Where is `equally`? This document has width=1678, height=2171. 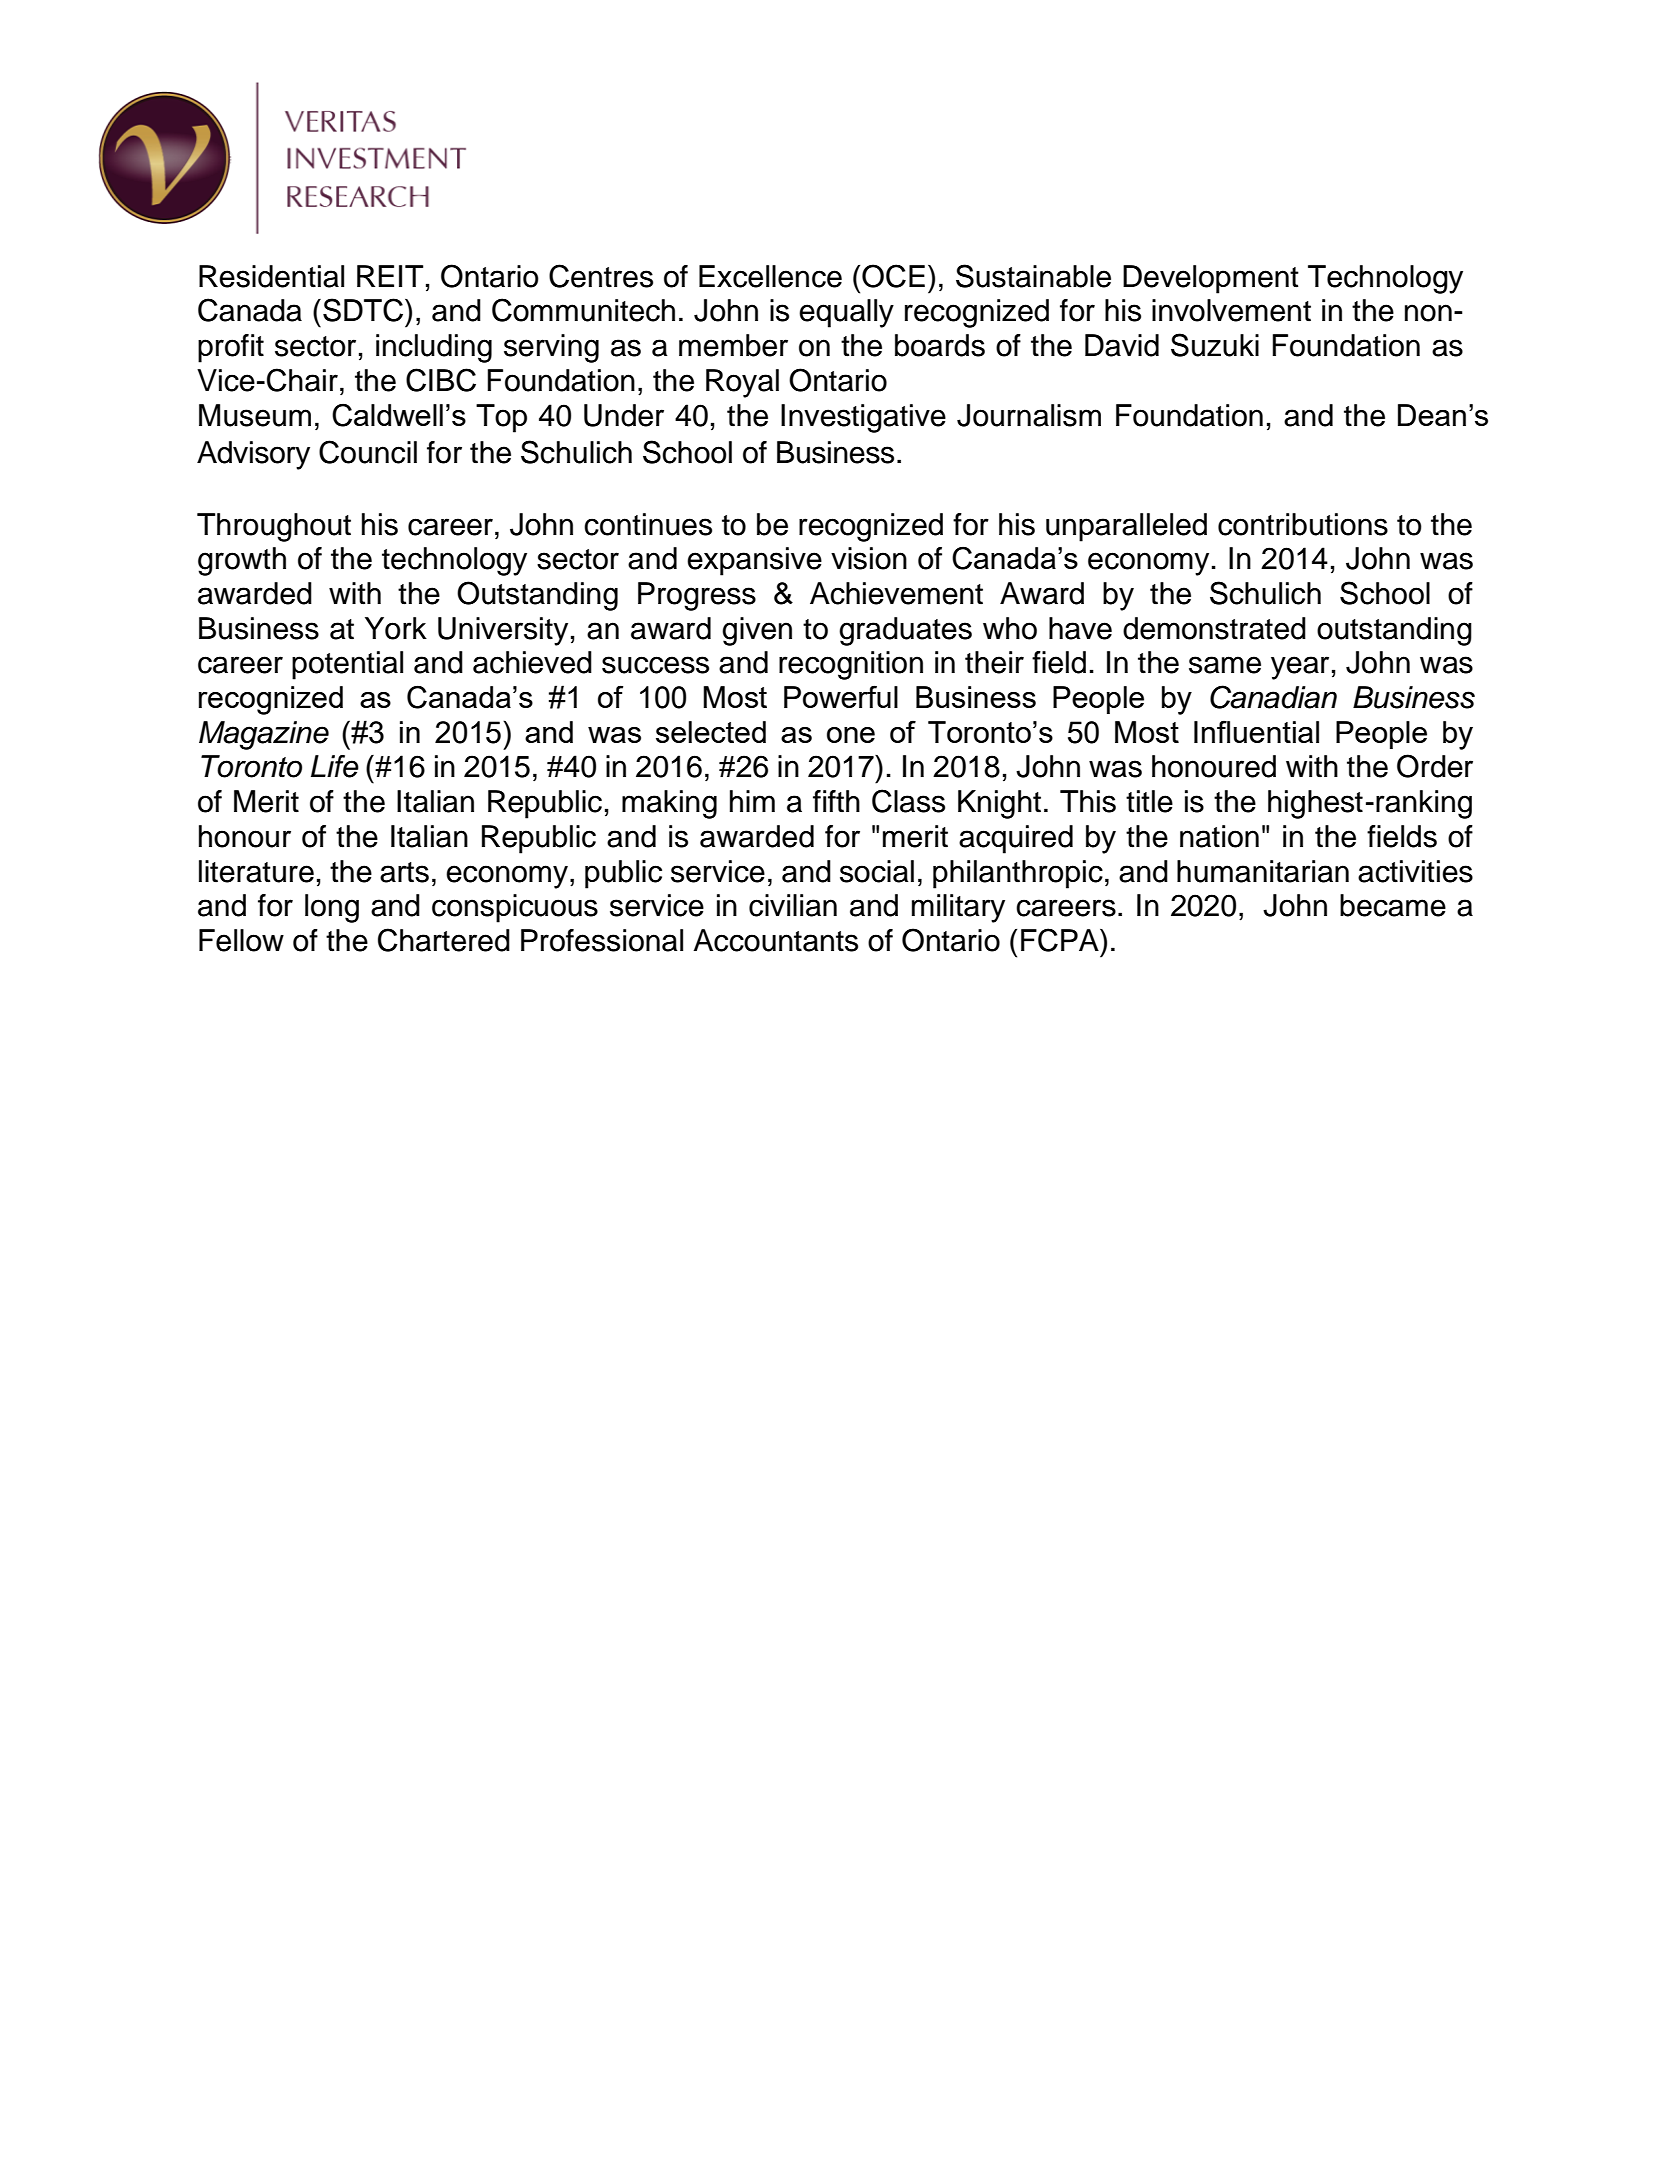
equally is located at coordinates (846, 313).
